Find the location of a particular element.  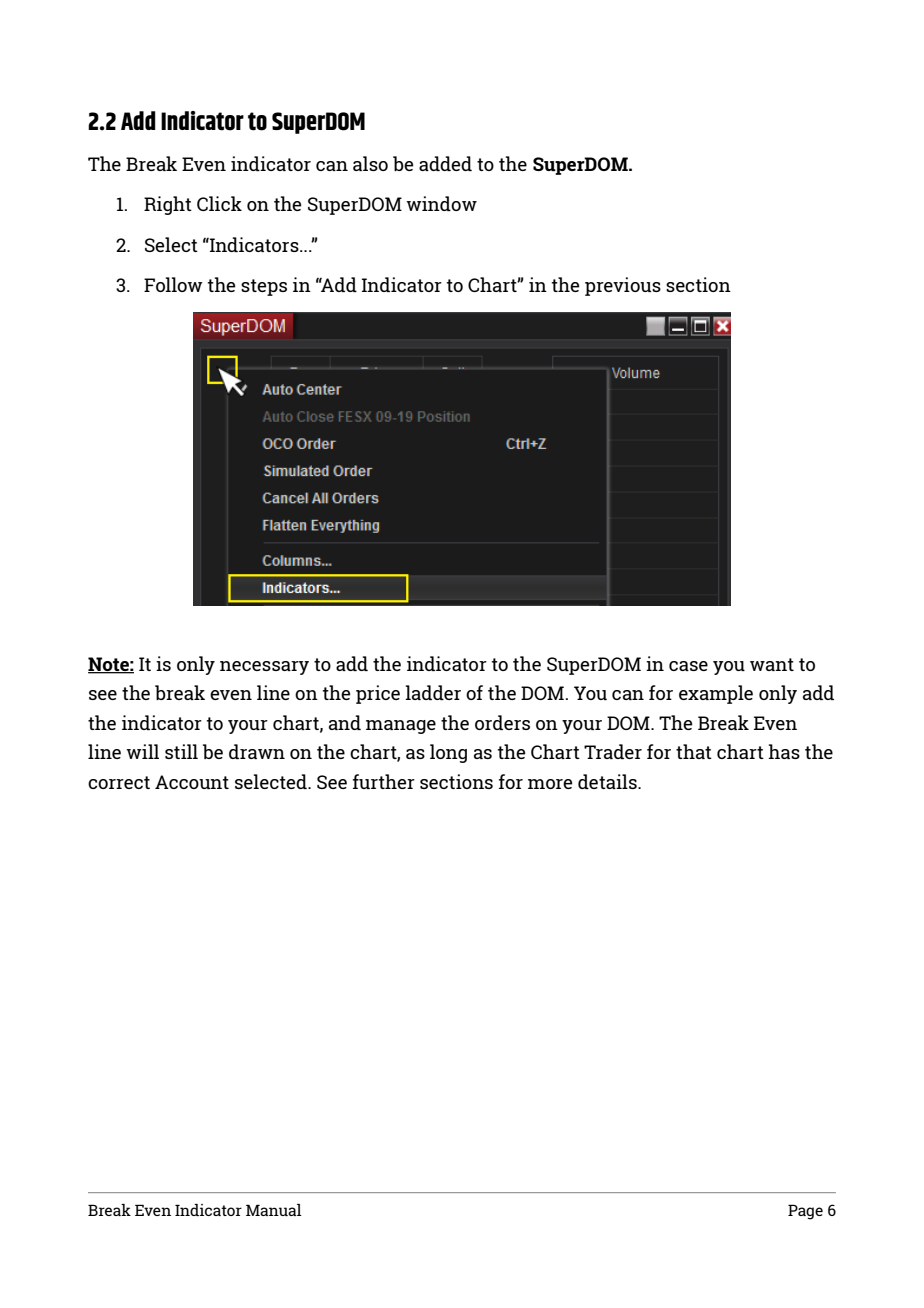

Account is located at coordinates (192, 782).
